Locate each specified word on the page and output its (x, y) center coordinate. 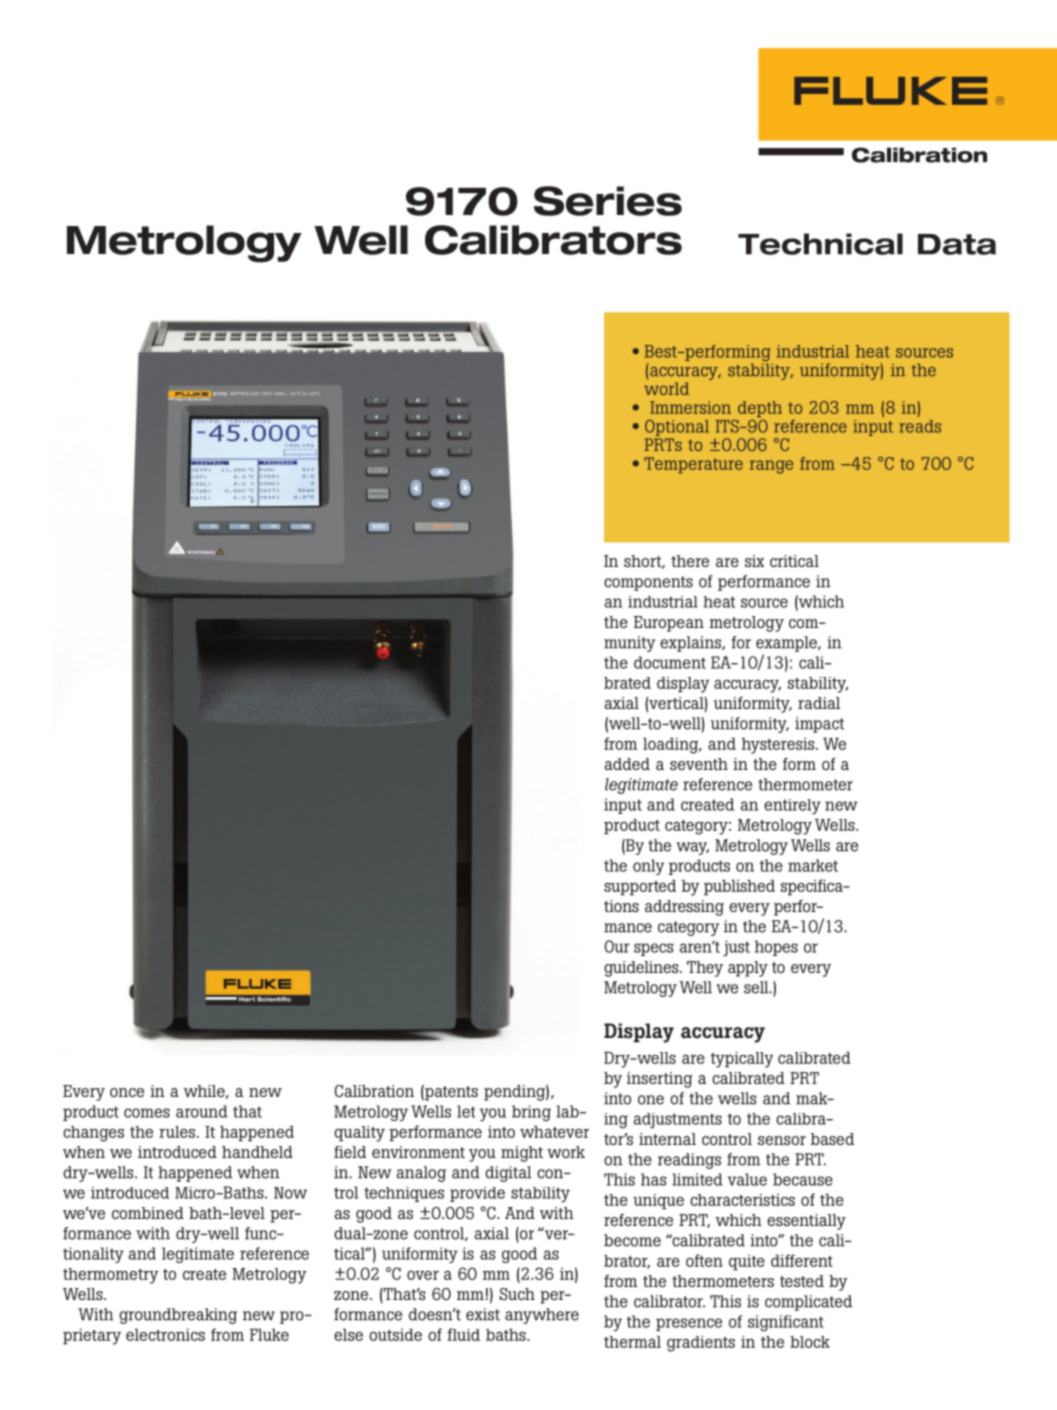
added (627, 764)
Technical (820, 244)
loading (672, 746)
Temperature (693, 465)
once (127, 1092)
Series (608, 201)
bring (531, 1113)
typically (741, 1060)
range (771, 467)
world (666, 388)
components (648, 583)
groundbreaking (178, 1316)
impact (819, 725)
